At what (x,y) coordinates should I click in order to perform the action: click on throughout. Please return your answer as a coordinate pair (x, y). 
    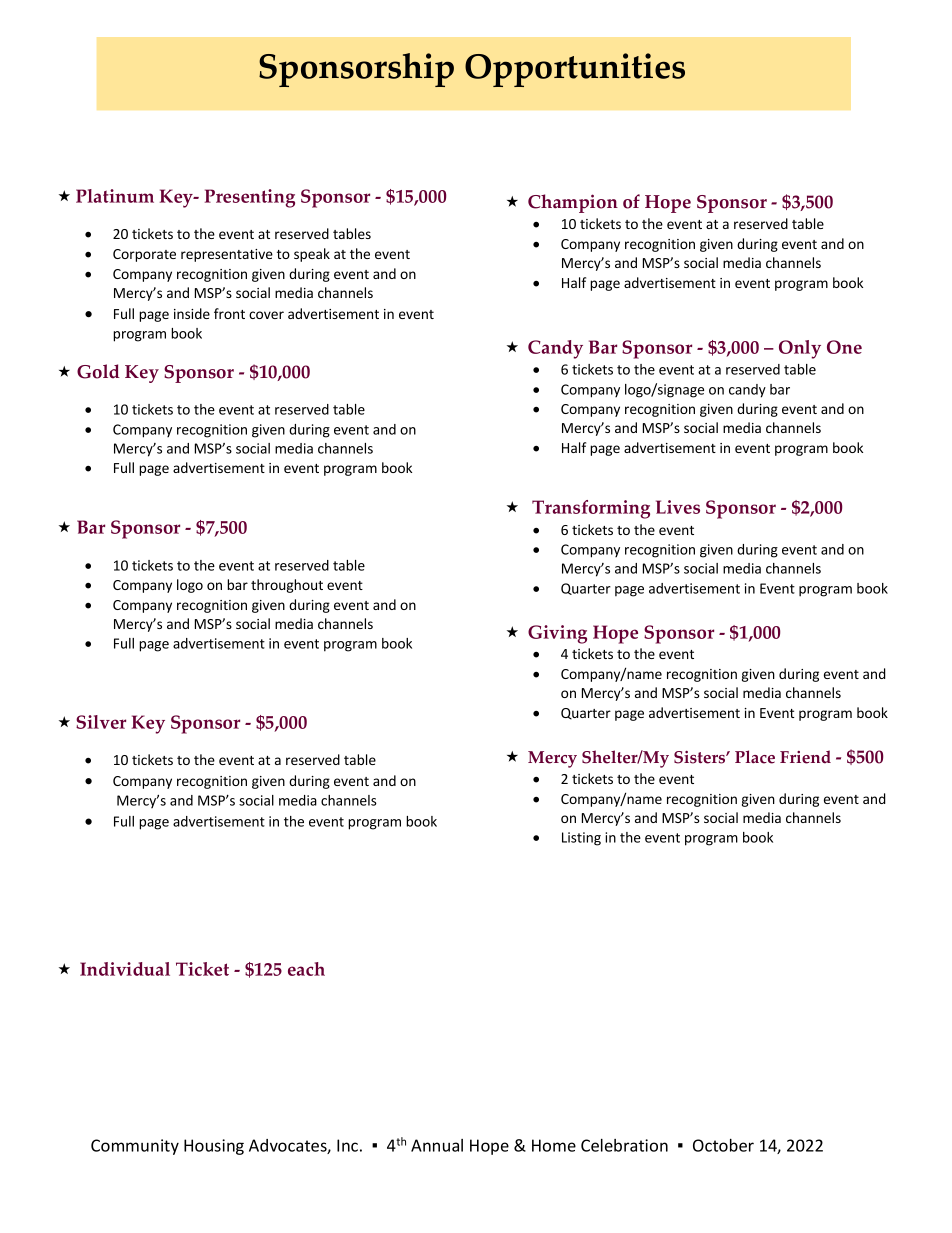
    Looking at the image, I should click on (287, 586).
